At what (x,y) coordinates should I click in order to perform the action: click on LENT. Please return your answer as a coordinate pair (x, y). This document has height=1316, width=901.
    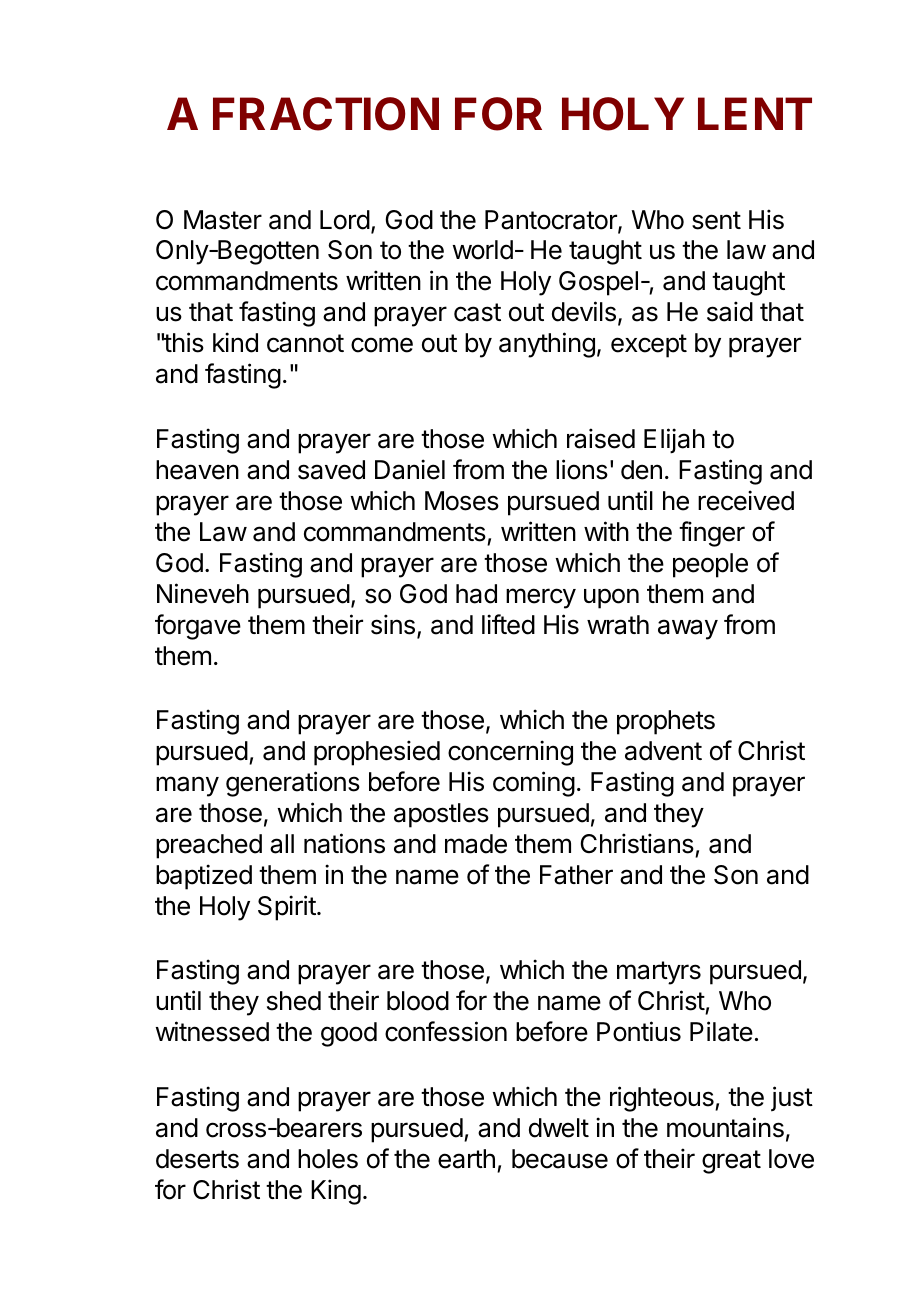
    Looking at the image, I should click on (755, 113).
